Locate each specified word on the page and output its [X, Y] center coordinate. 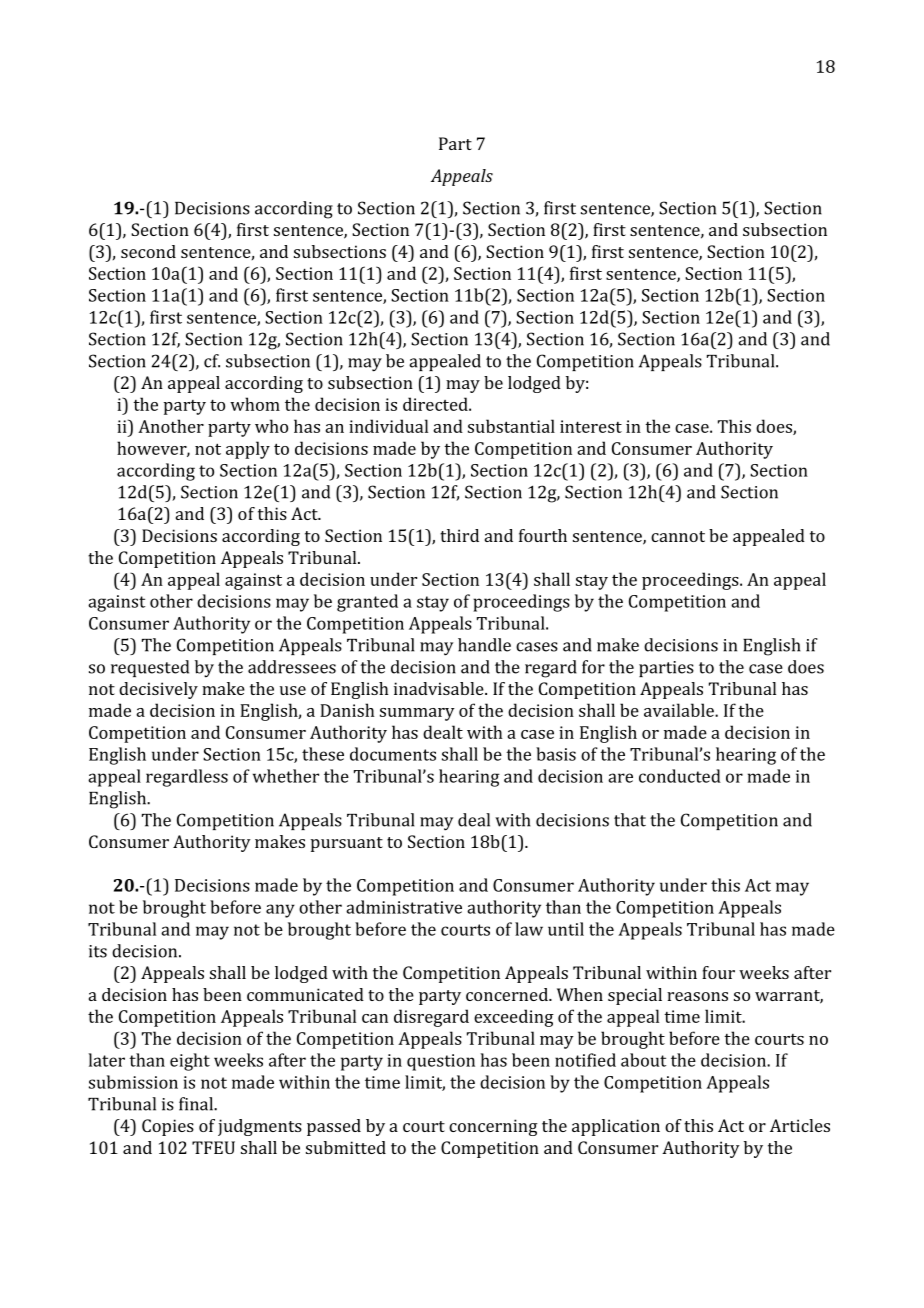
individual [388, 426]
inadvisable [440, 688]
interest [591, 426]
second [148, 251]
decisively [158, 690]
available [680, 710]
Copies [168, 1127]
